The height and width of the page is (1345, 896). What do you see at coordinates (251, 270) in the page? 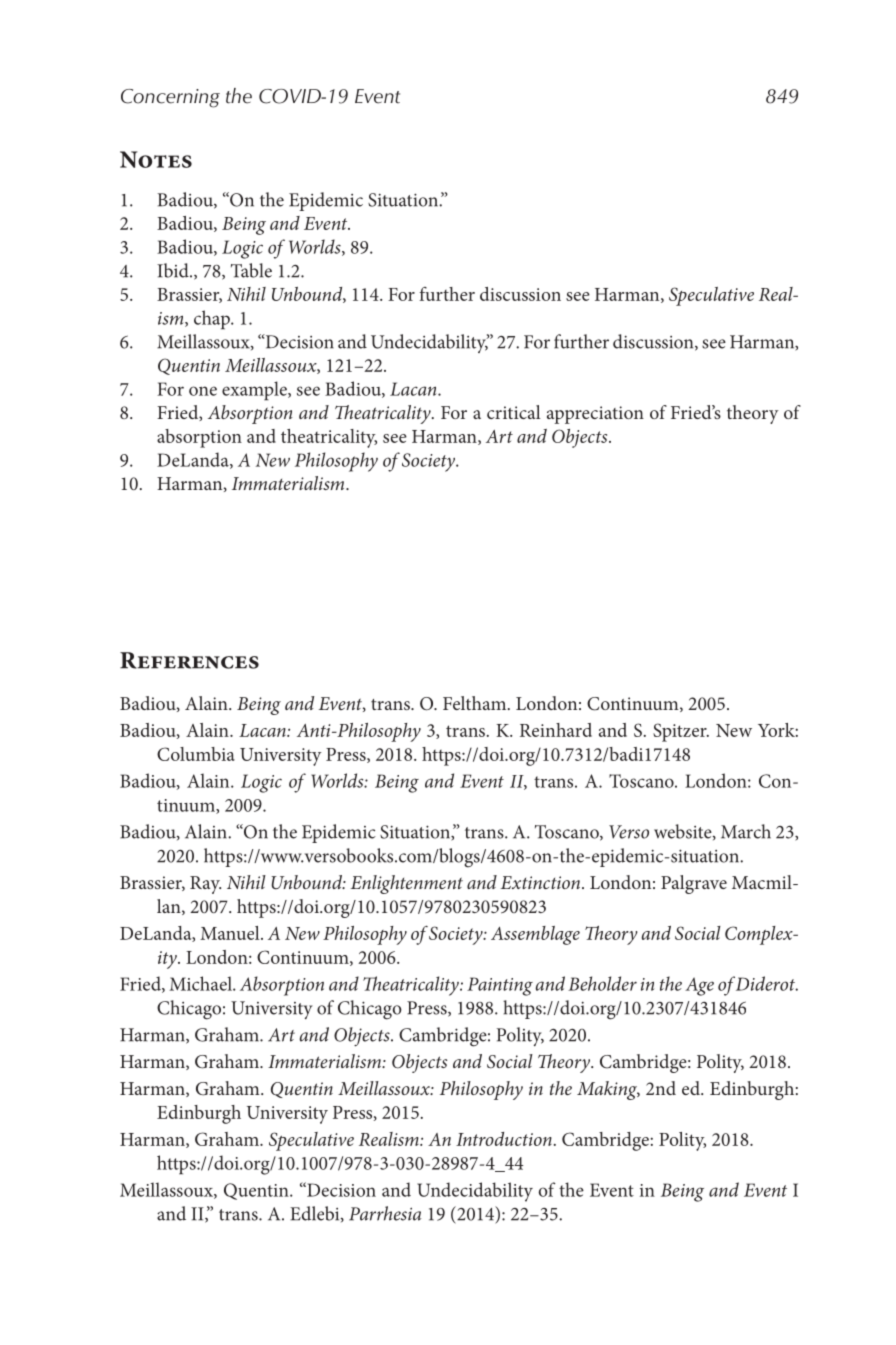
I see `Table` at bounding box center [251, 270].
